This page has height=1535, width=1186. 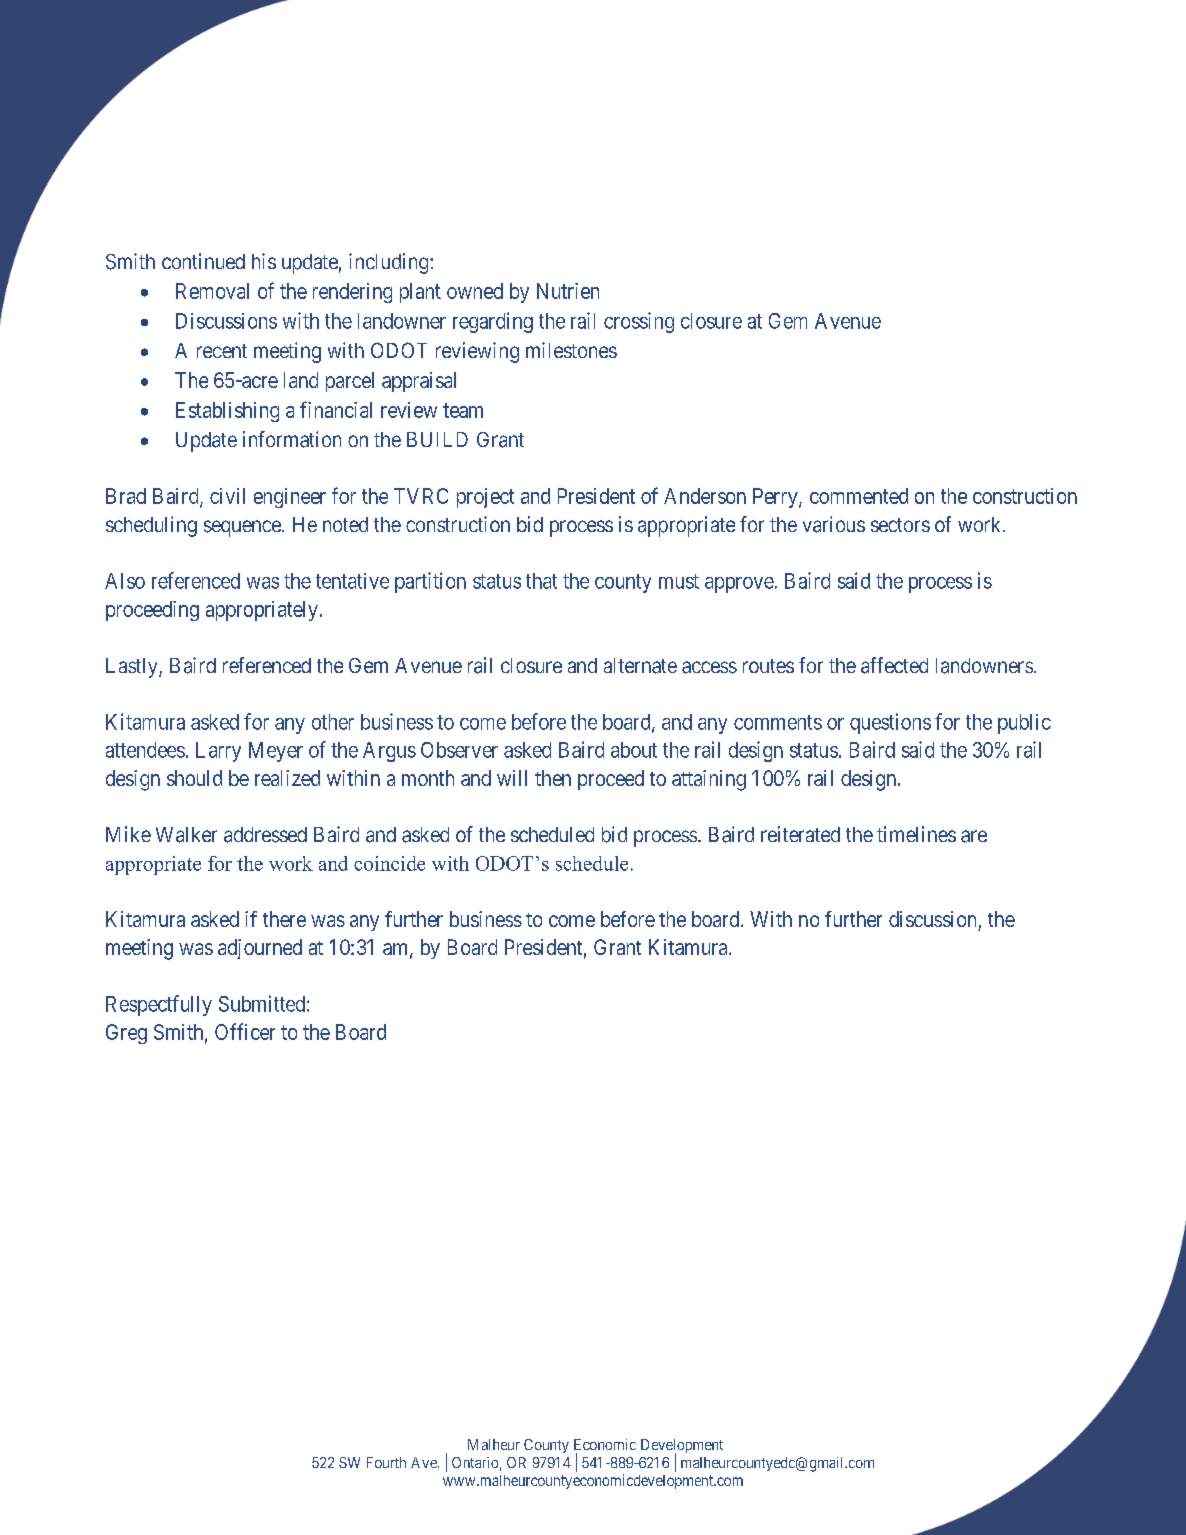 What do you see at coordinates (916, 834) in the page?
I see `timelines` at bounding box center [916, 834].
